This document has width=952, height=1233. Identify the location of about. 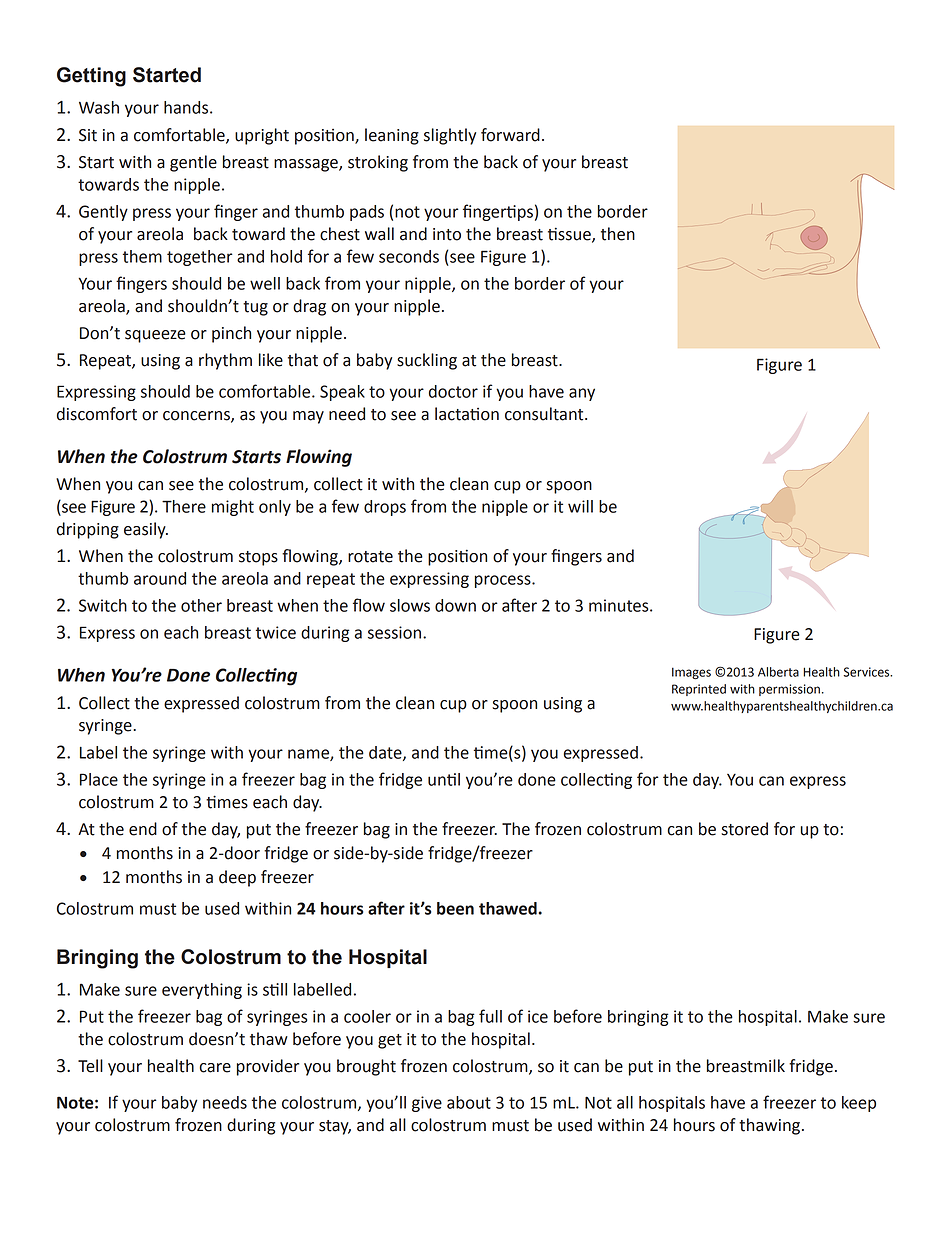
(469, 1102).
